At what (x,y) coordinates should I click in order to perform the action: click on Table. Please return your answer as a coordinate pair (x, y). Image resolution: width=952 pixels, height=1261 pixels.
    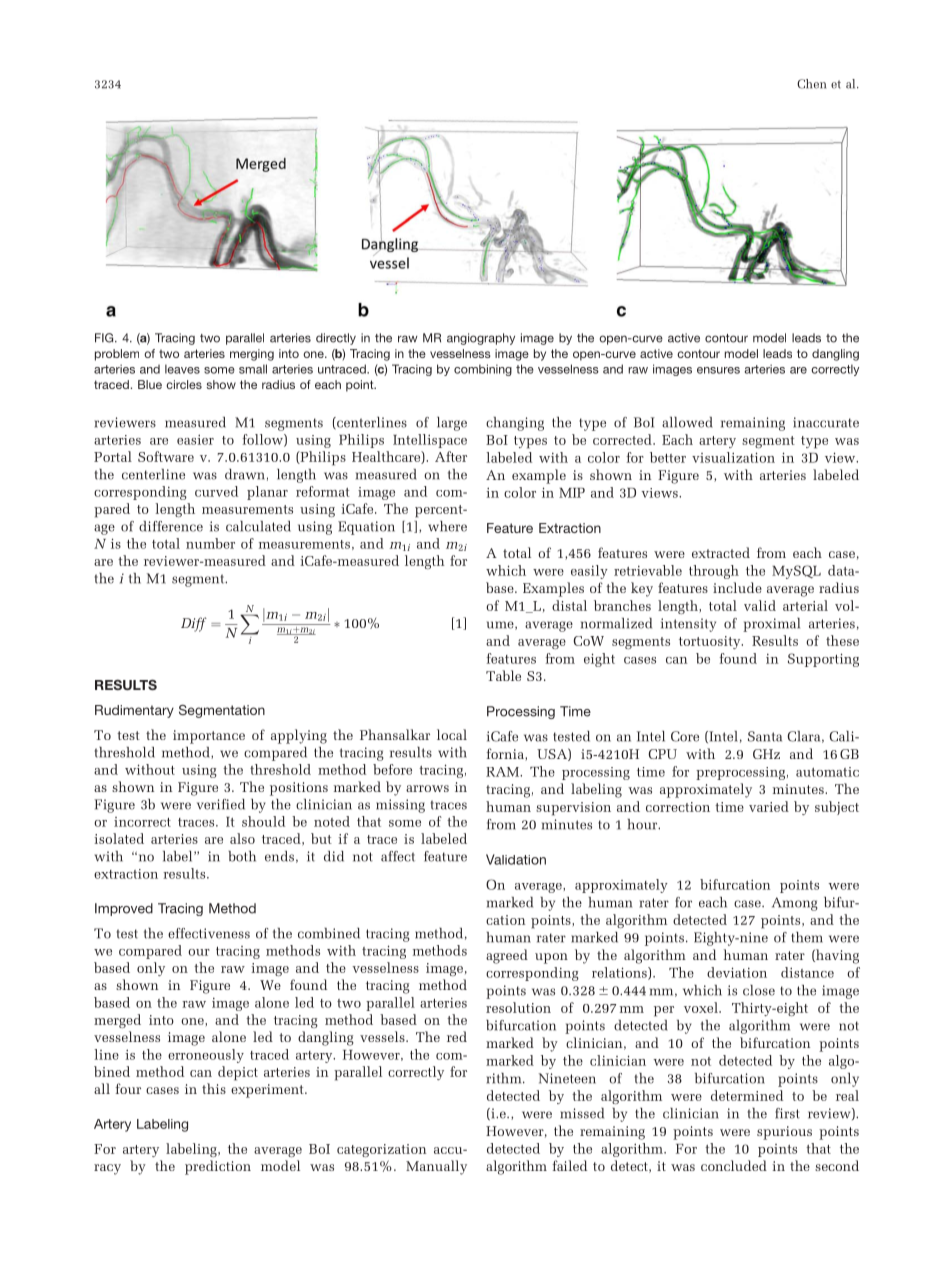
    Looking at the image, I should click on (503, 675).
